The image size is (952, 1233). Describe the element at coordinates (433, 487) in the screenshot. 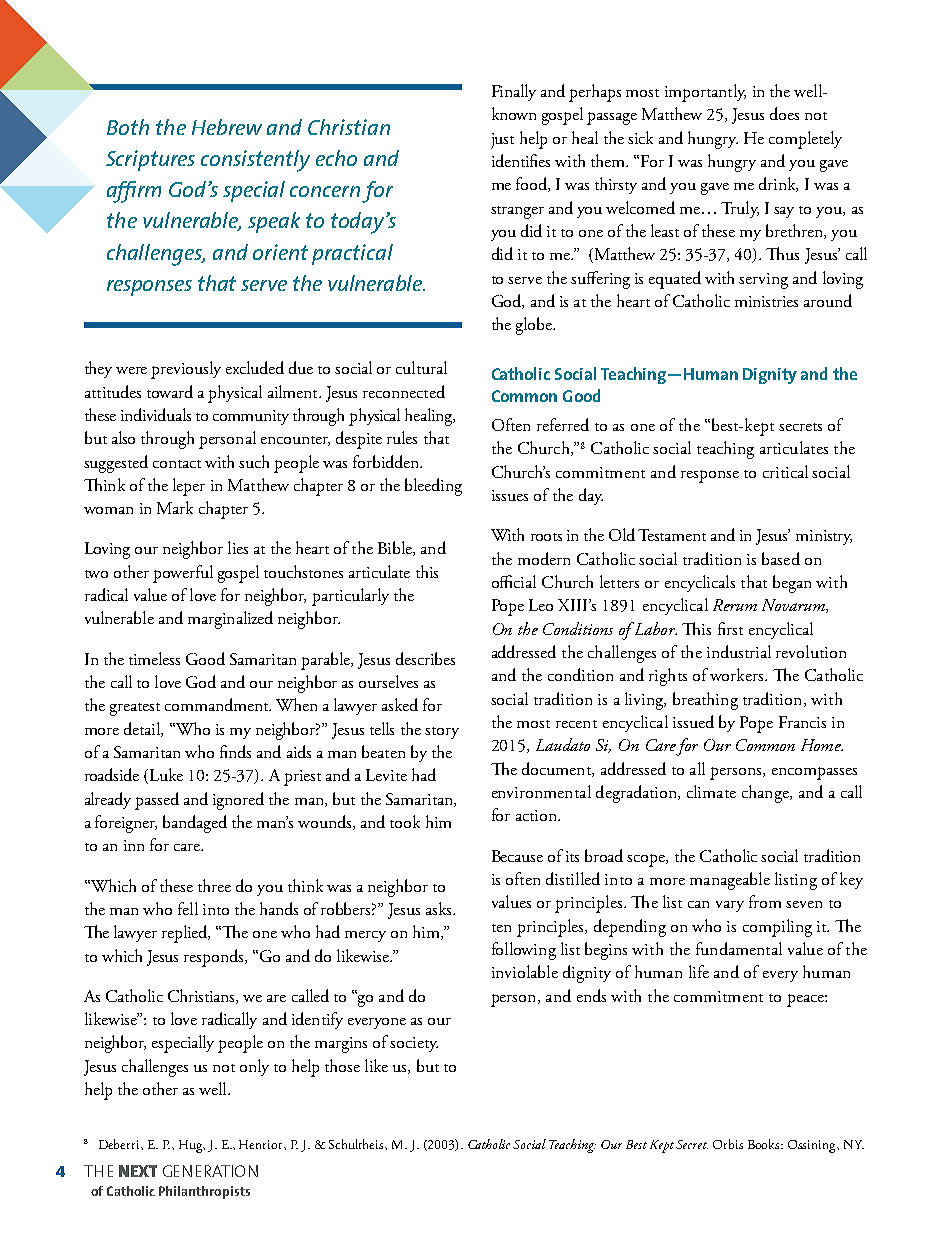

I see `bleeding` at that location.
